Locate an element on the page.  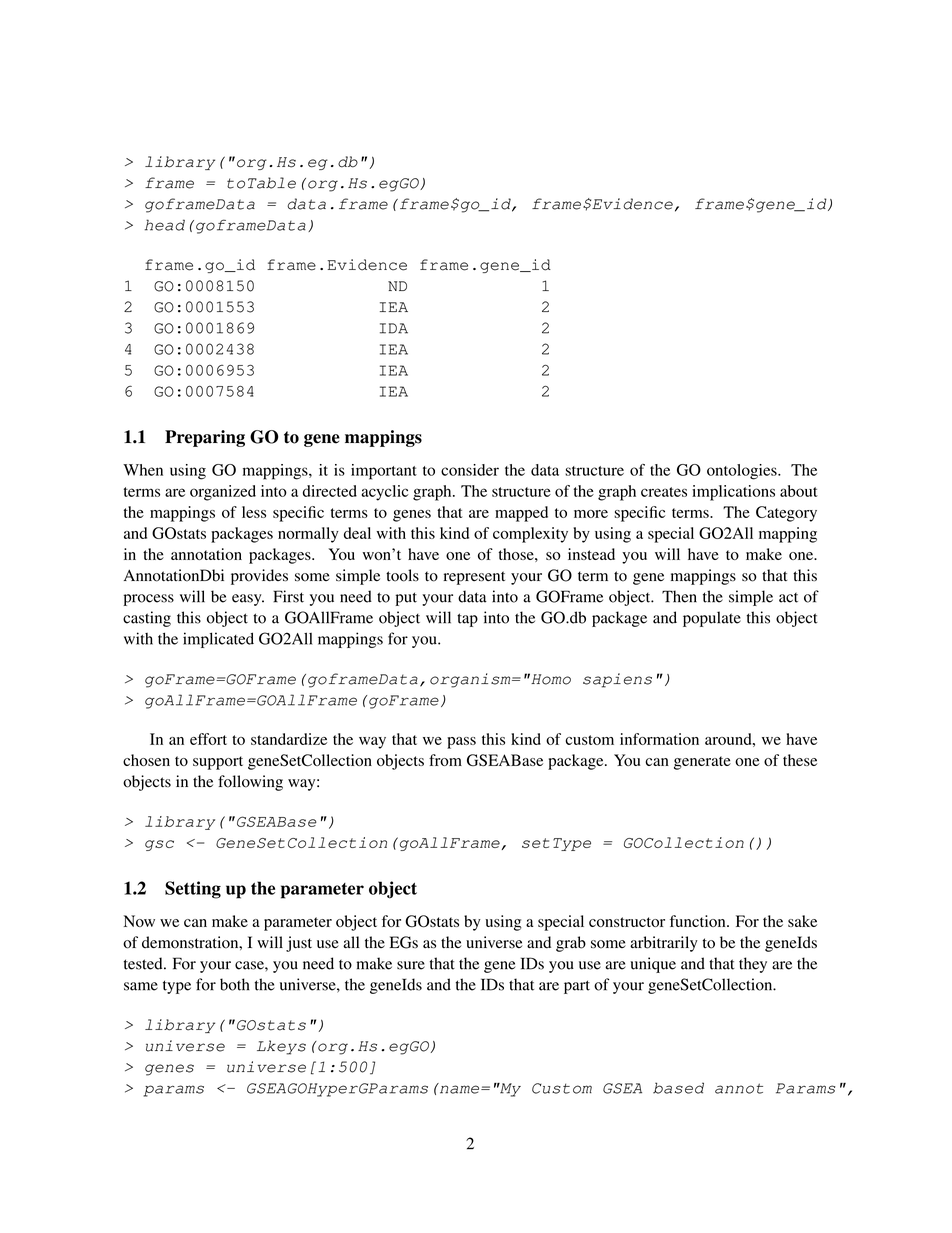
less is located at coordinates (254, 512).
